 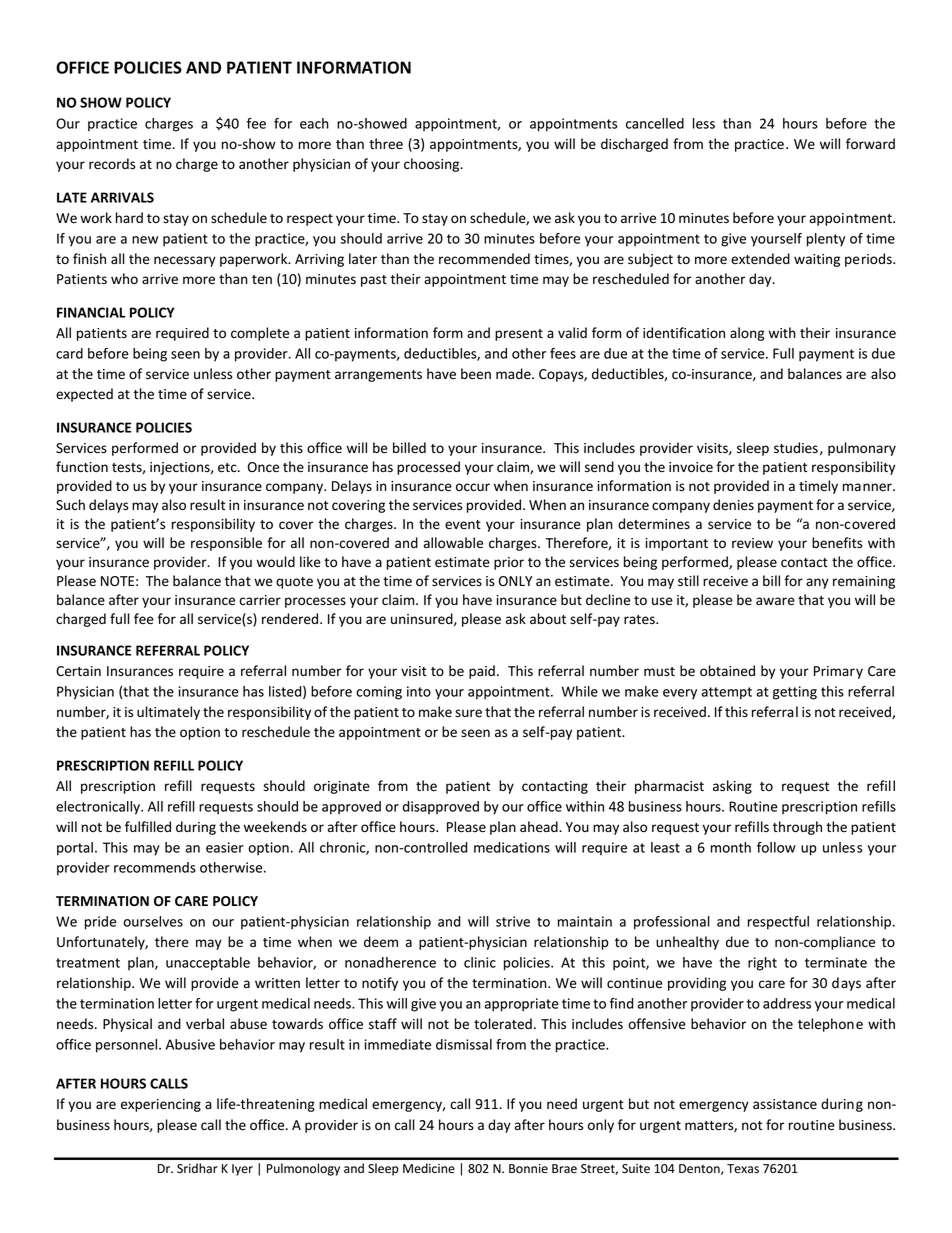 I want to click on through, so click(x=797, y=828).
